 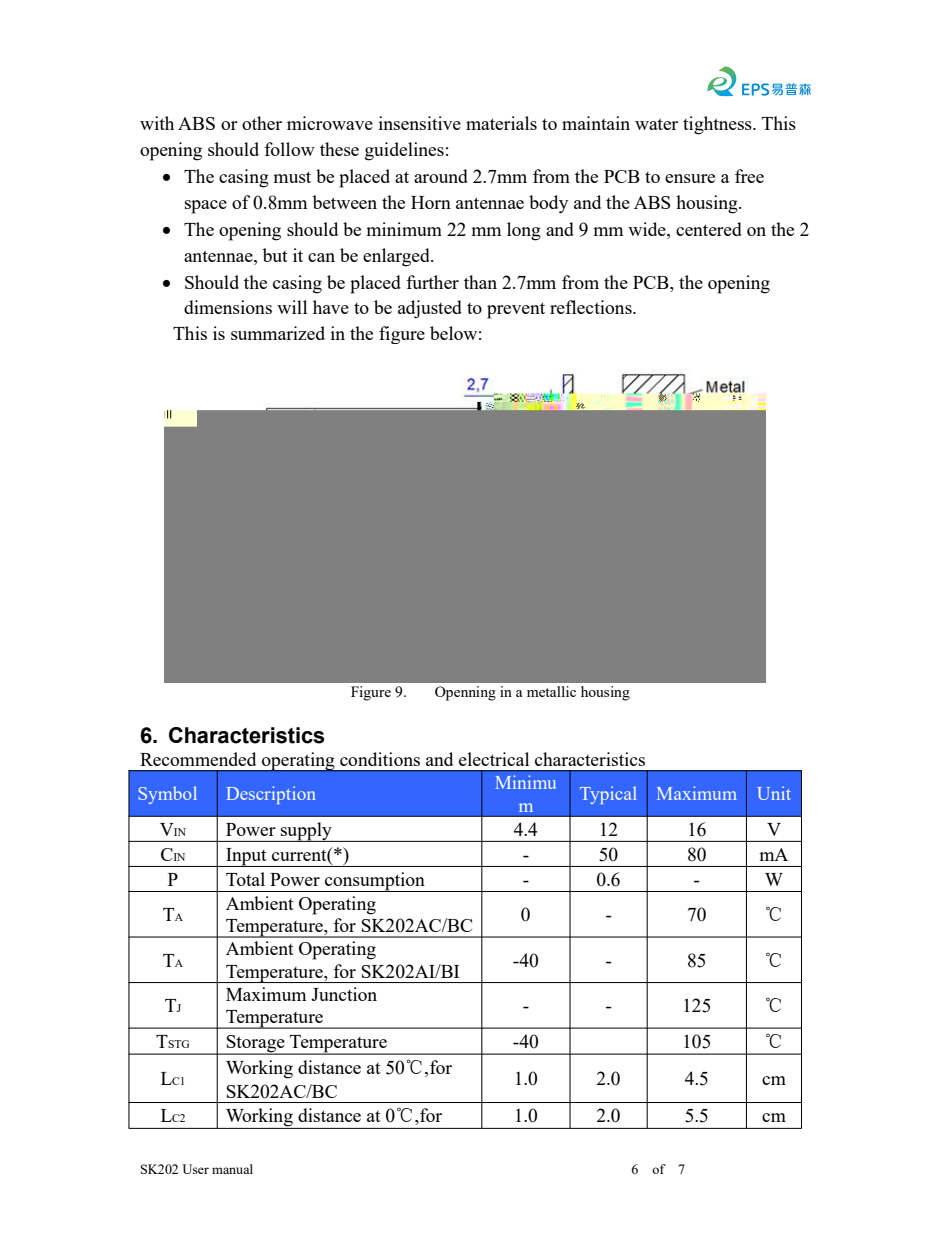 What do you see at coordinates (551, 691) in the document?
I see `metallic` at bounding box center [551, 691].
